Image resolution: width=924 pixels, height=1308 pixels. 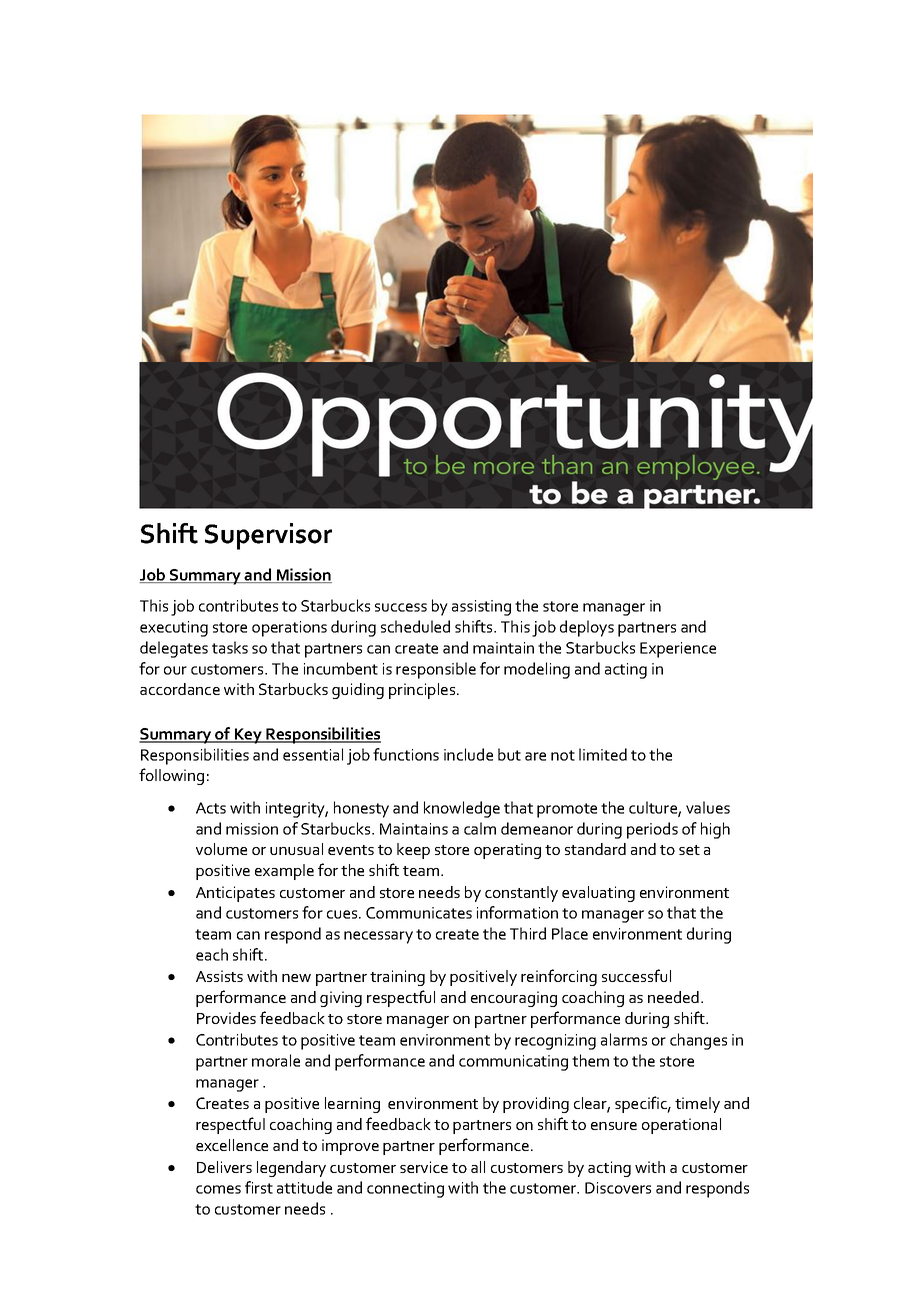 What do you see at coordinates (419, 913) in the document?
I see `Communicates` at bounding box center [419, 913].
